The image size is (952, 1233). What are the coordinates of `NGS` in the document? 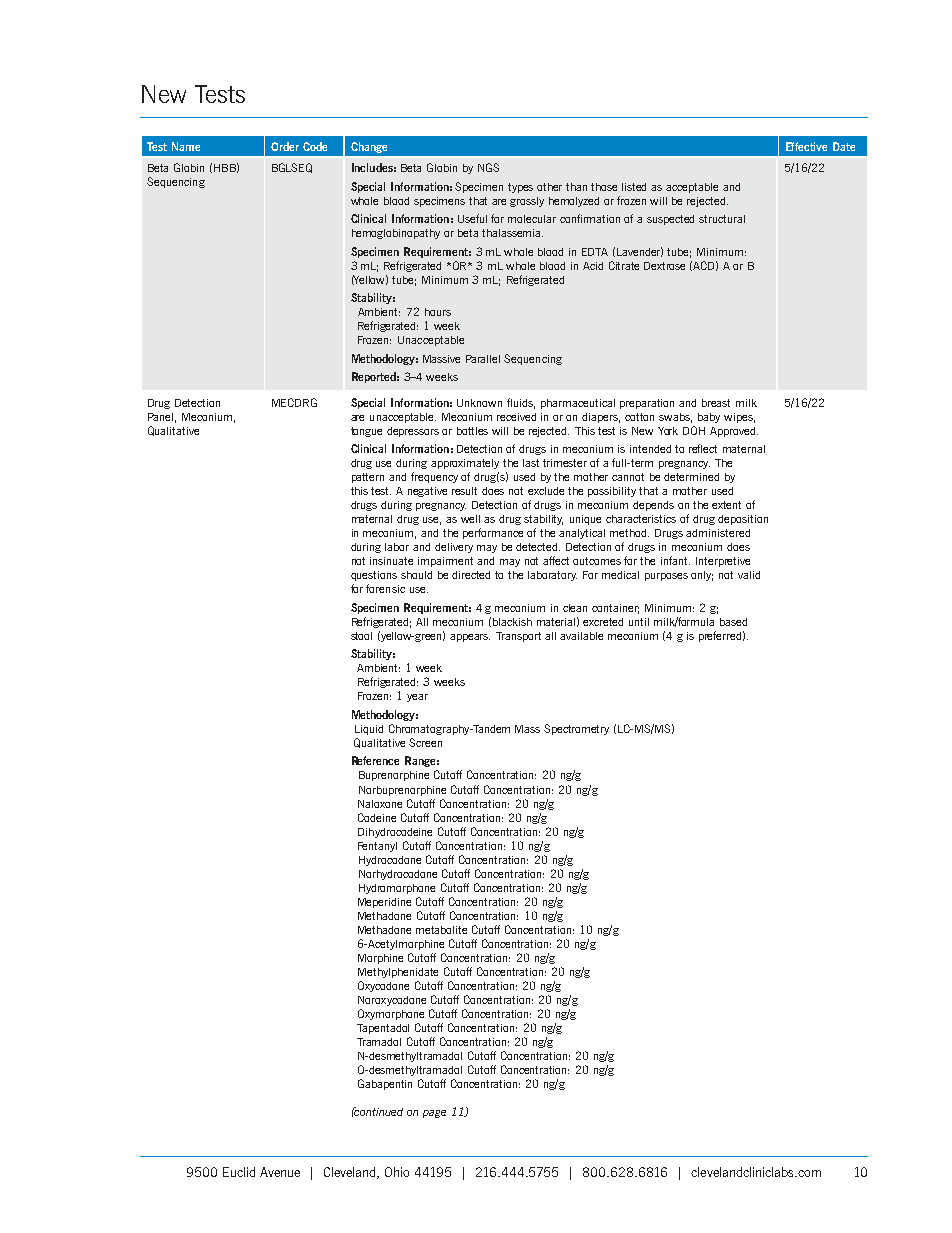 It's located at (488, 167).
